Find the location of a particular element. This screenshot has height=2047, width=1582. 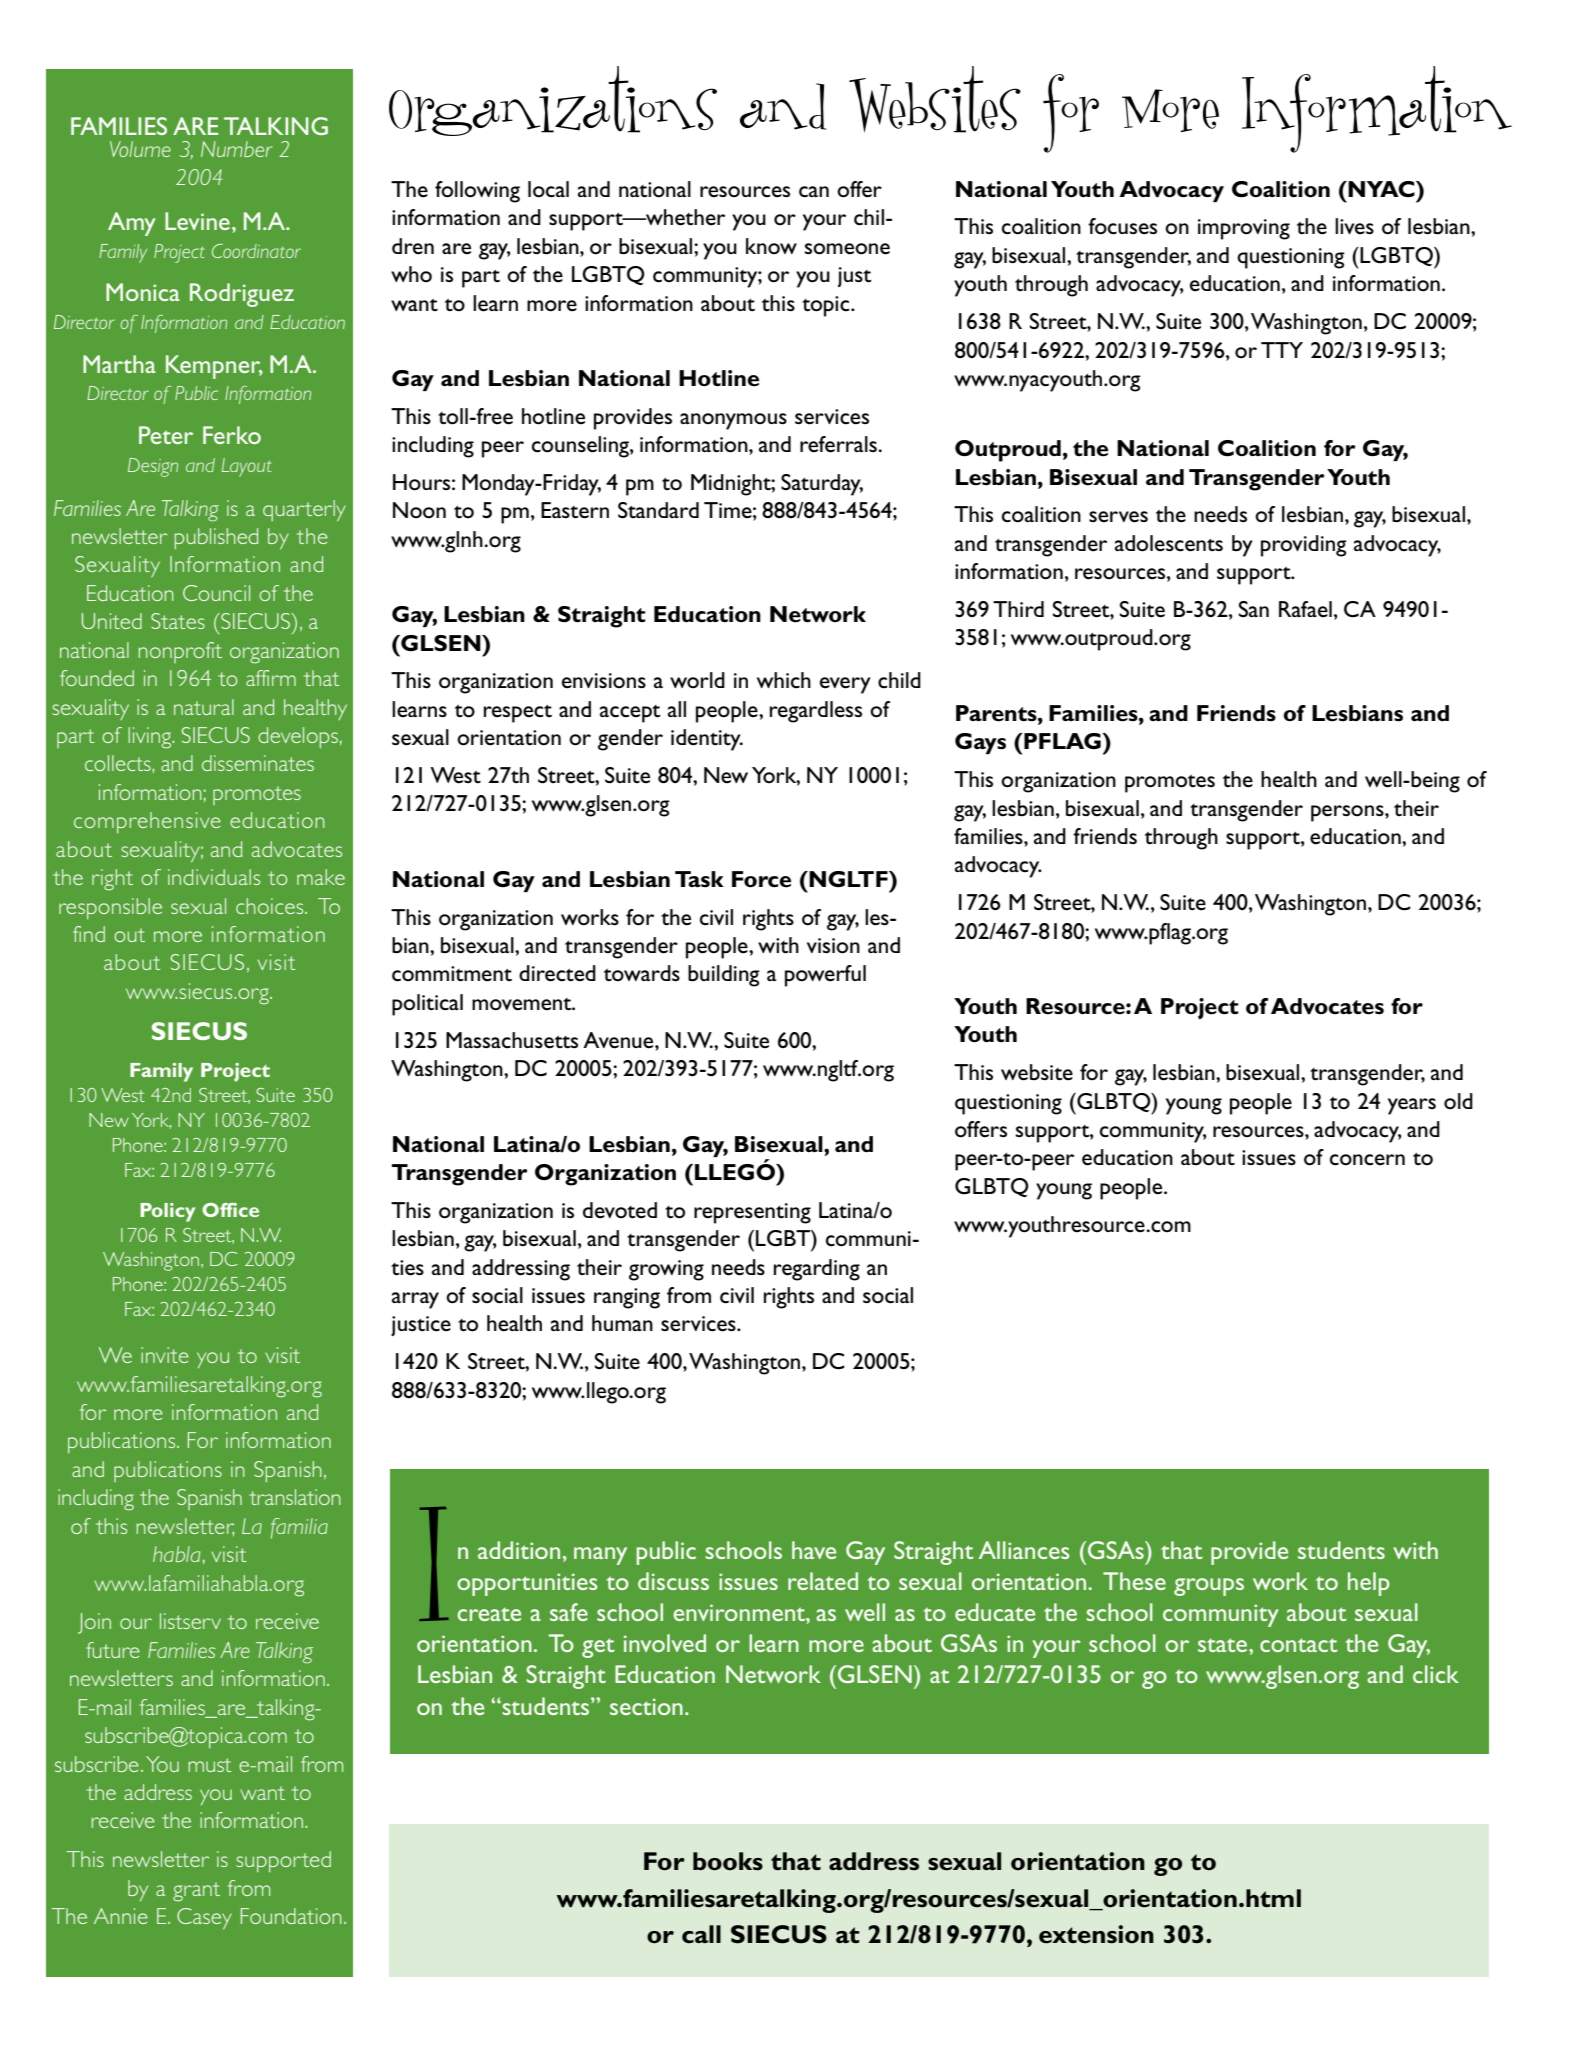

invite is located at coordinates (165, 1355).
